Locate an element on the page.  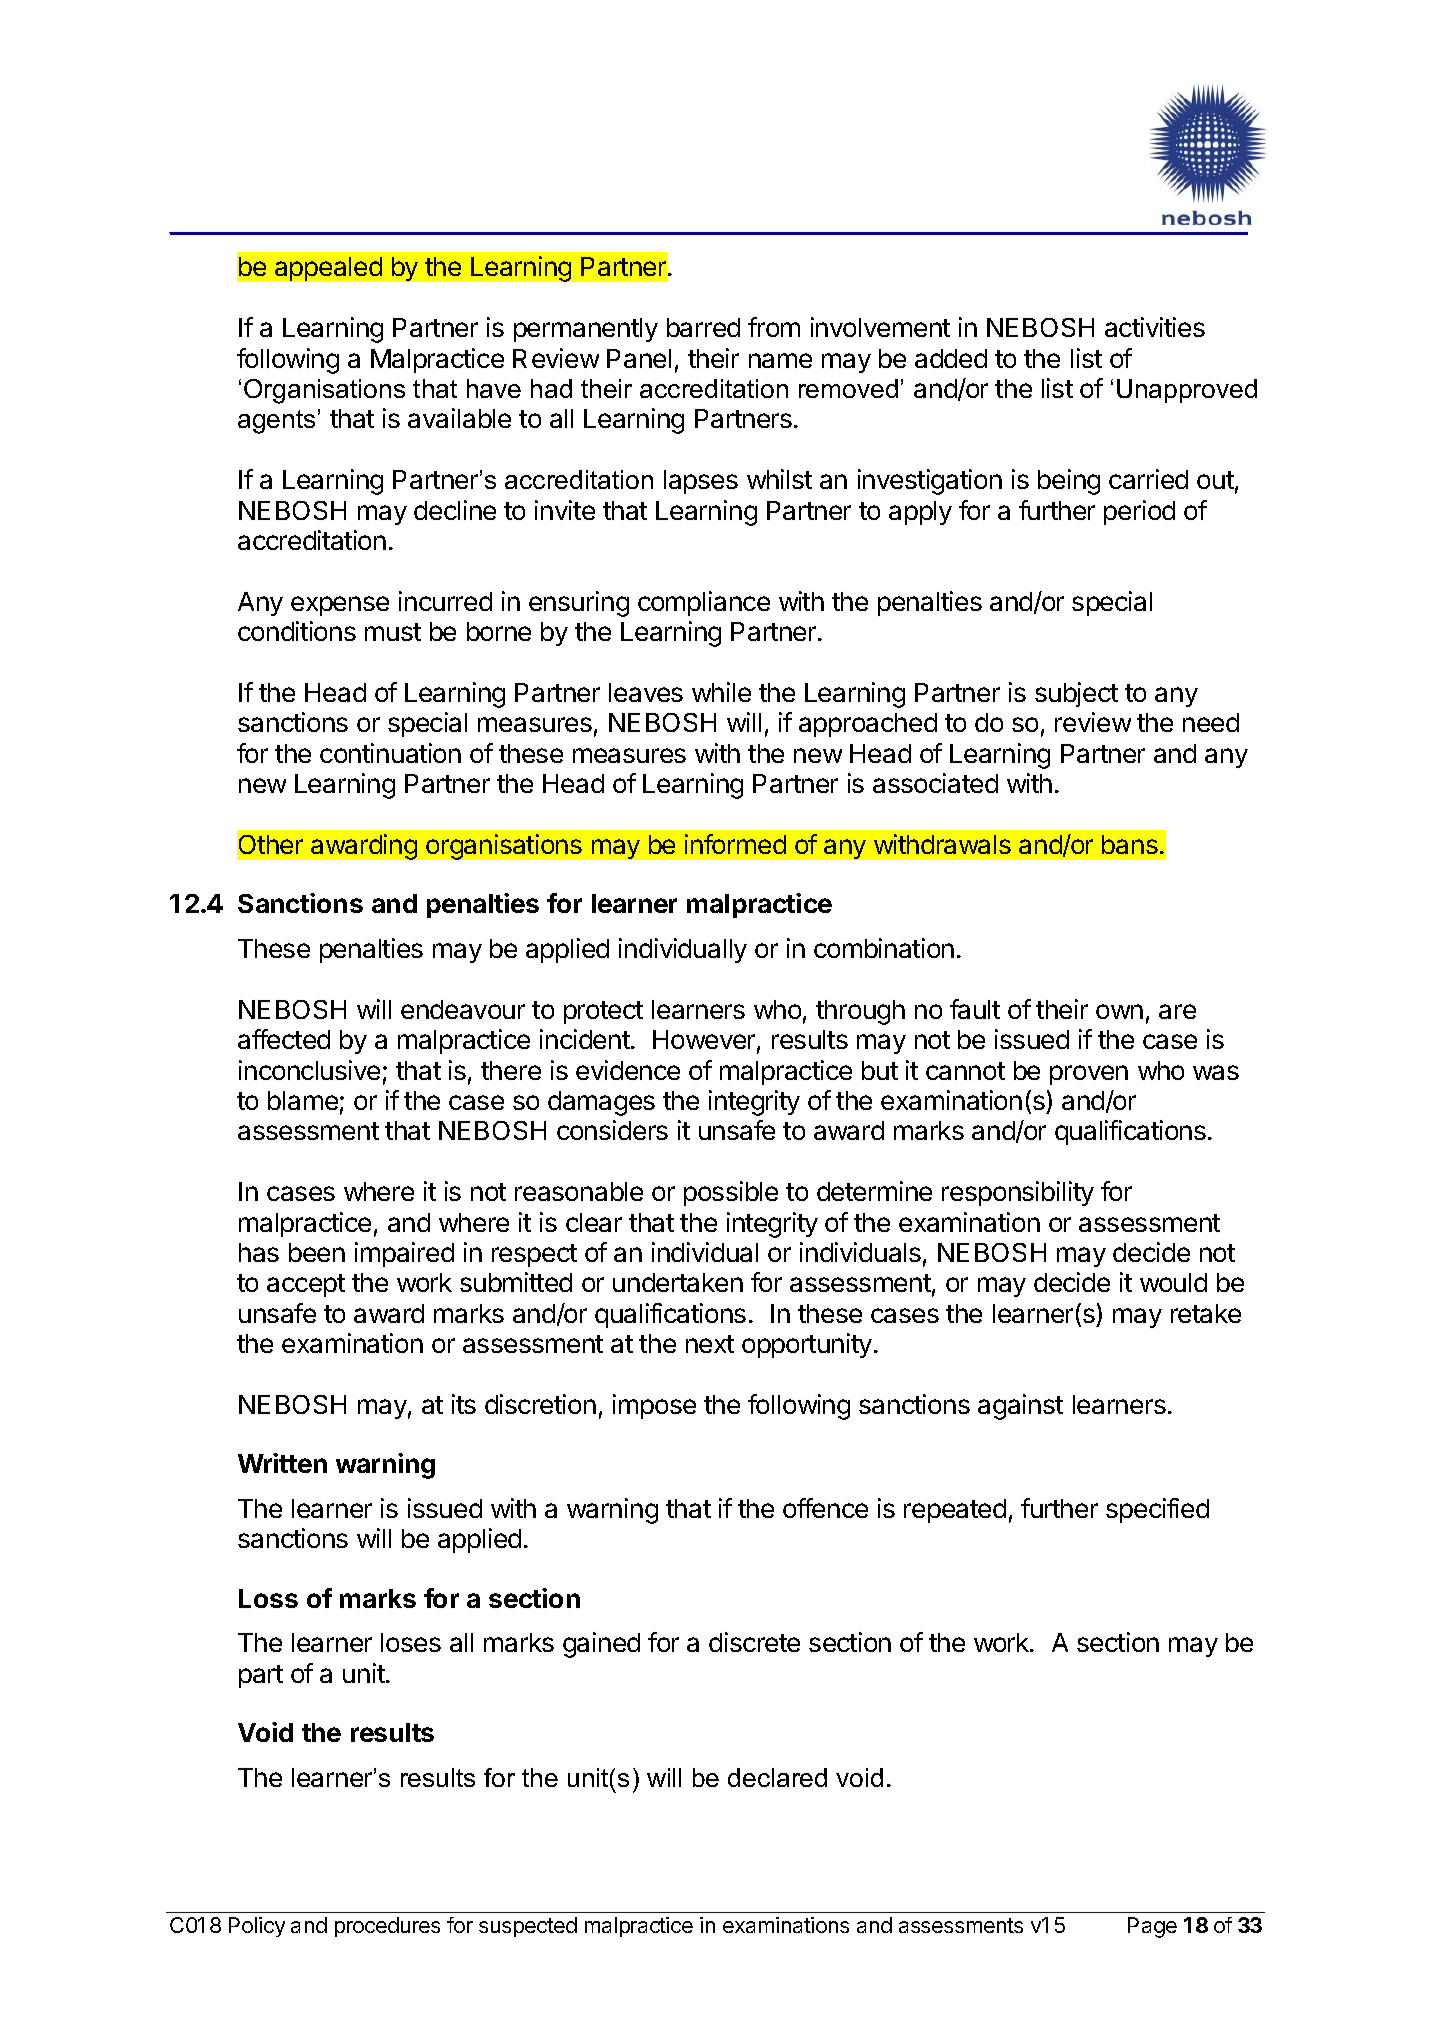
appealed is located at coordinates (328, 269).
